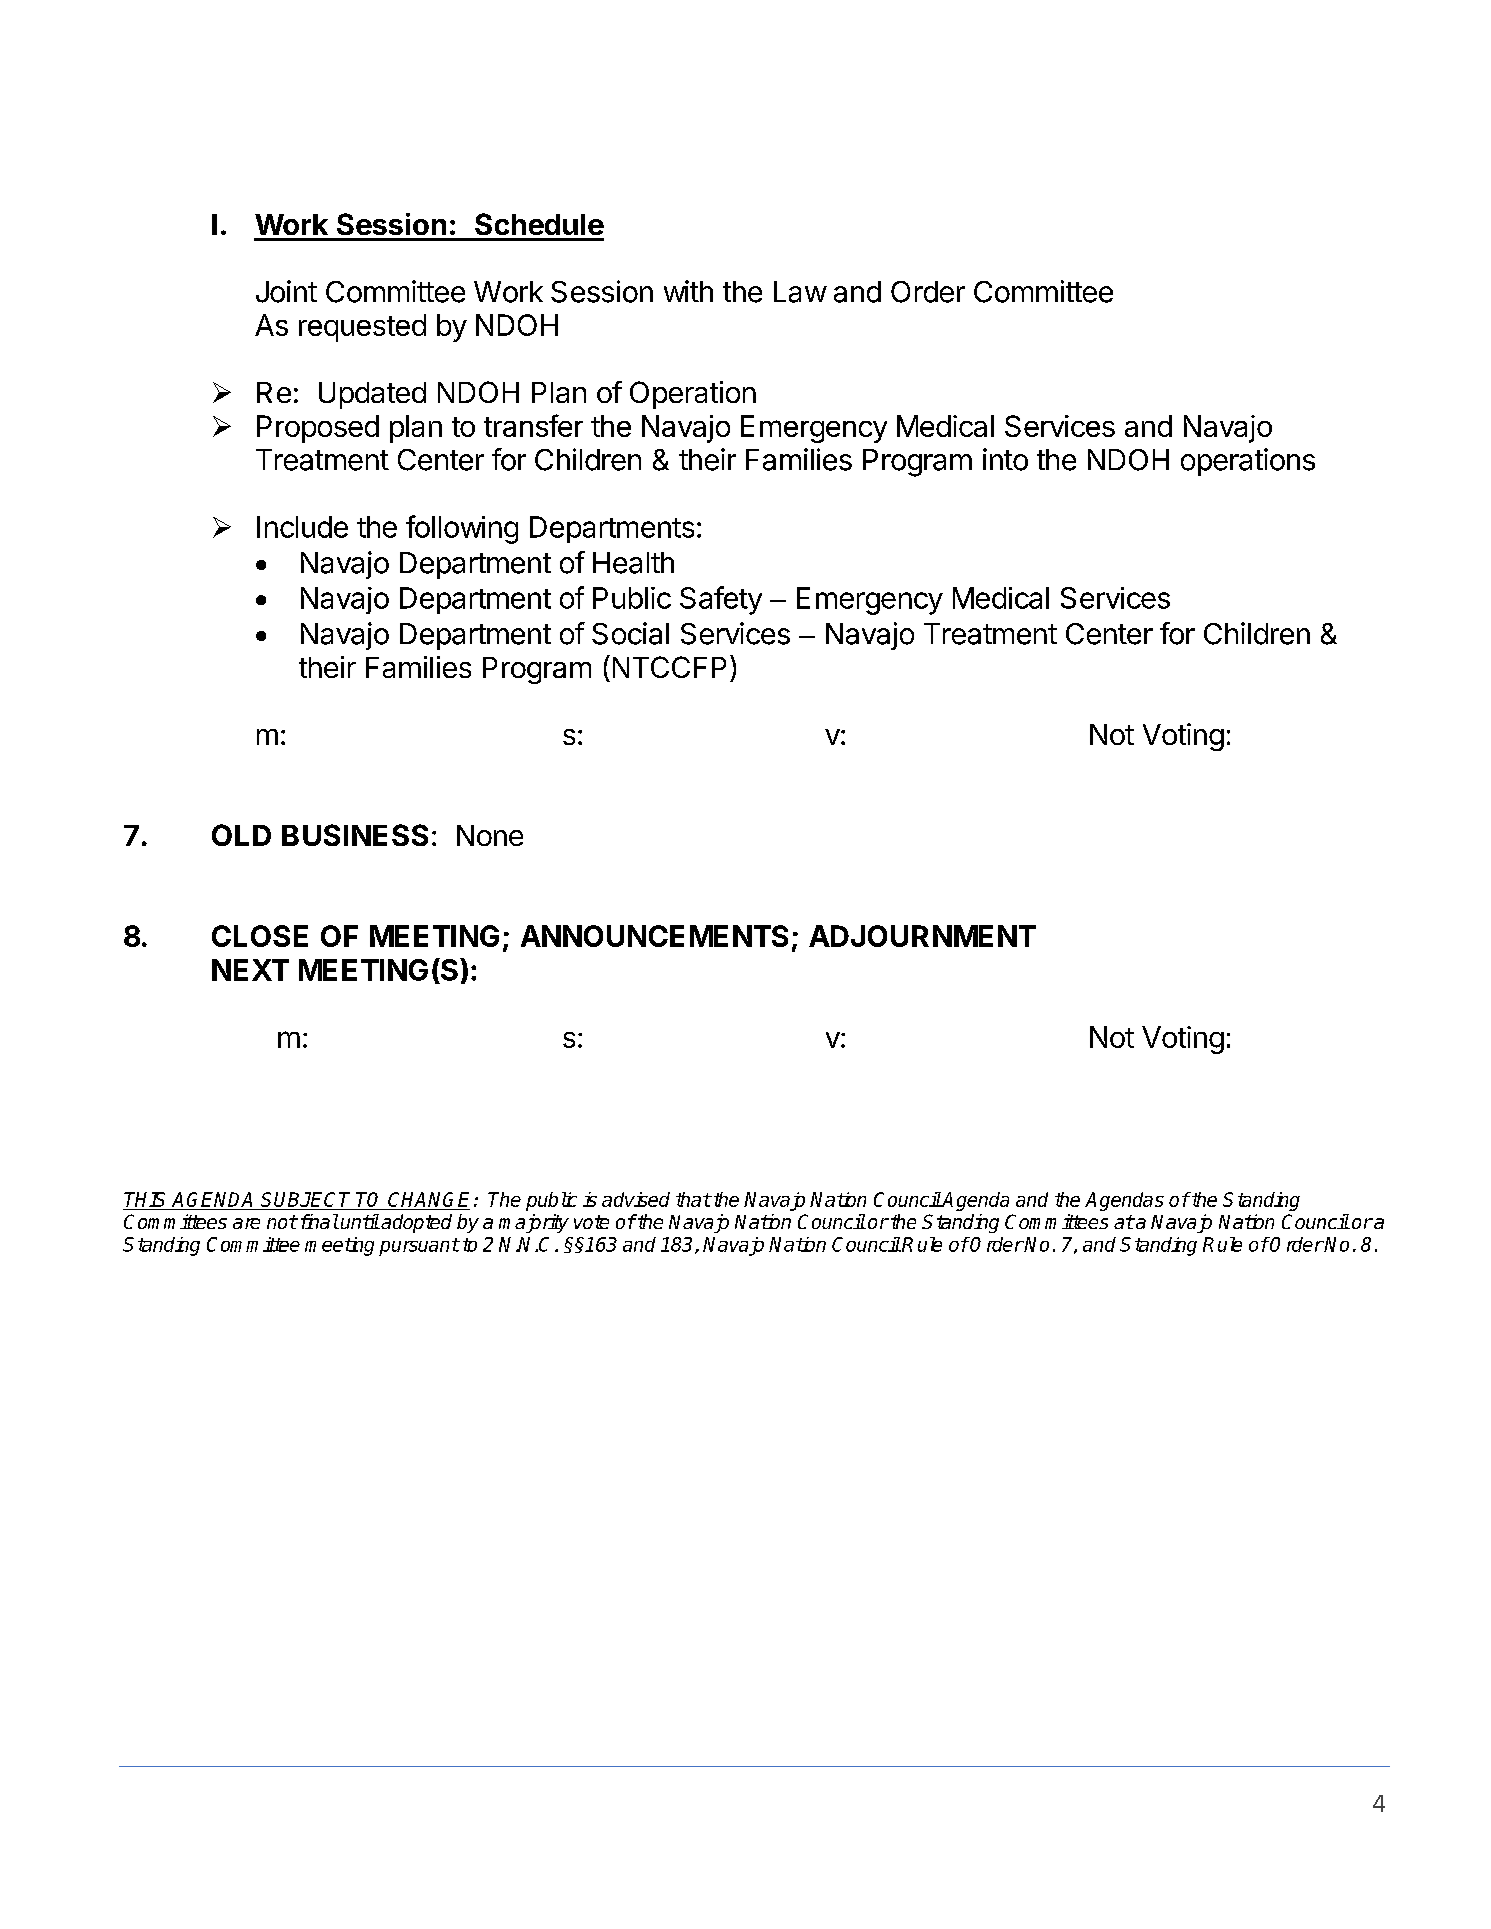 The image size is (1491, 1929). Describe the element at coordinates (490, 835) in the page. I see `None` at that location.
